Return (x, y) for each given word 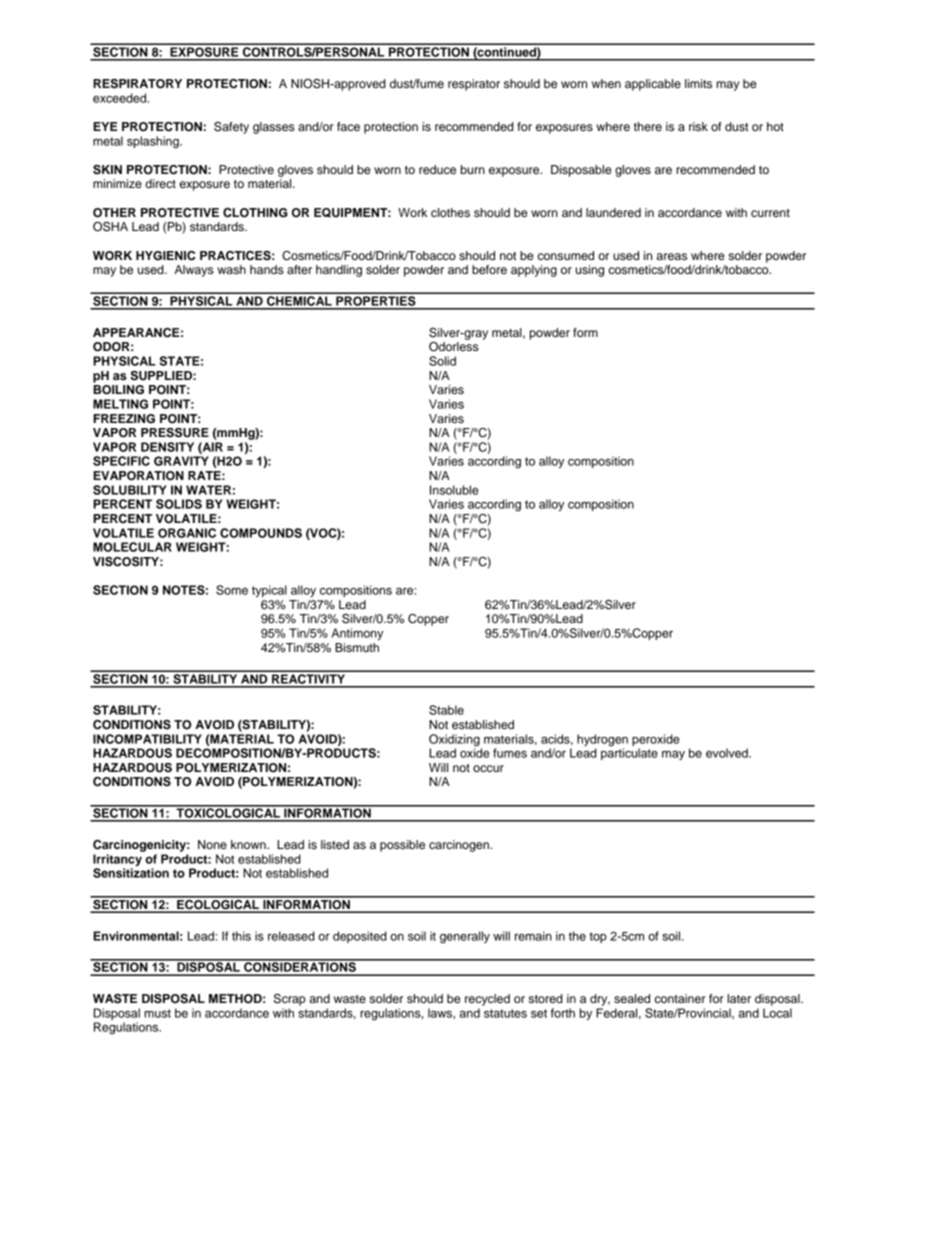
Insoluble (454, 490)
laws (441, 1013)
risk (698, 126)
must (157, 1013)
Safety (231, 128)
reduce (437, 169)
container (680, 998)
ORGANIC (187, 533)
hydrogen (602, 740)
